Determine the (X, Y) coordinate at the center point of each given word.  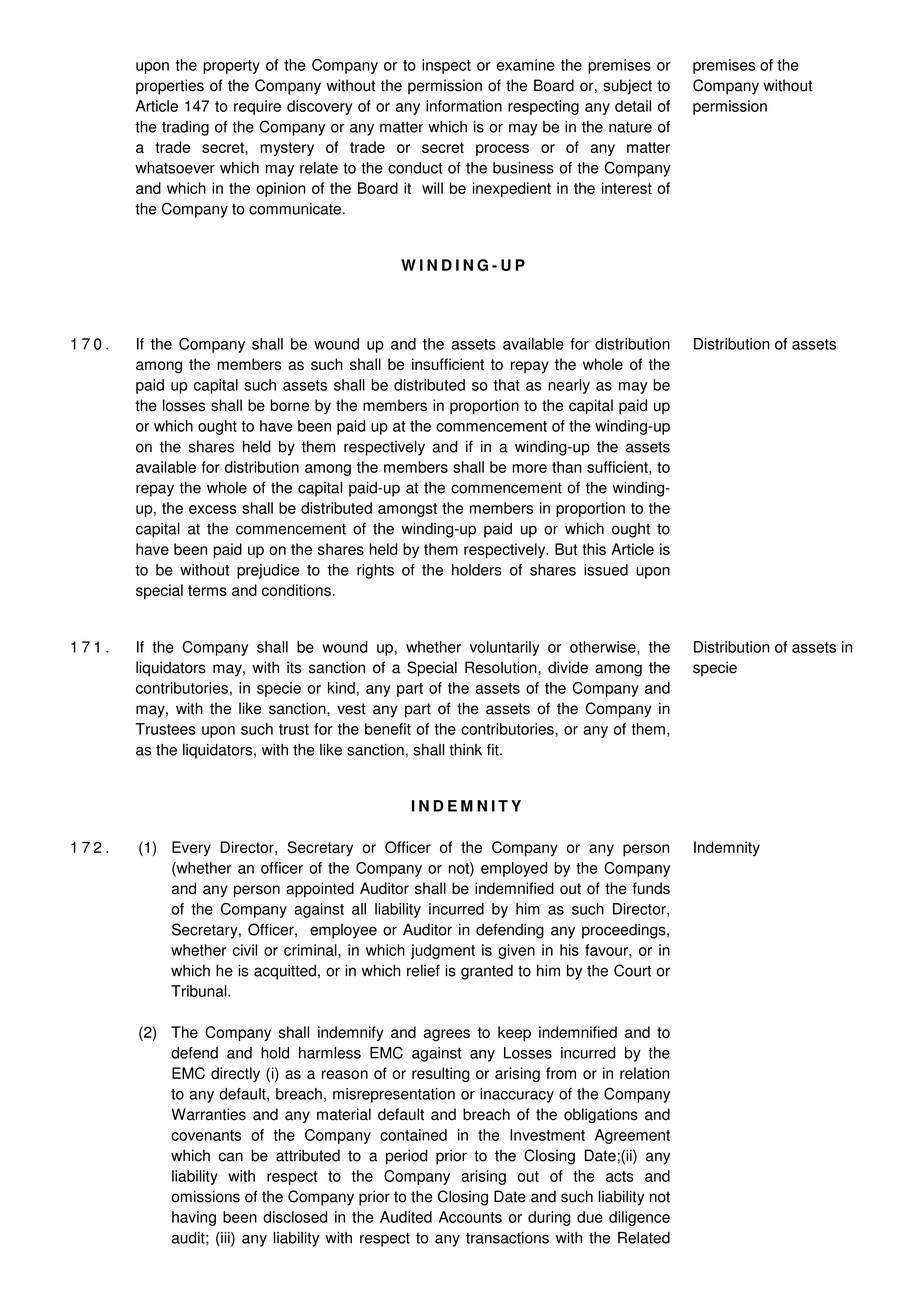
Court (632, 970)
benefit (388, 729)
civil (245, 950)
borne (289, 405)
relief (423, 970)
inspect (446, 66)
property (231, 67)
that (507, 385)
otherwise (604, 648)
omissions (205, 1196)
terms (207, 590)
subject (627, 87)
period (407, 1157)
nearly (569, 386)
